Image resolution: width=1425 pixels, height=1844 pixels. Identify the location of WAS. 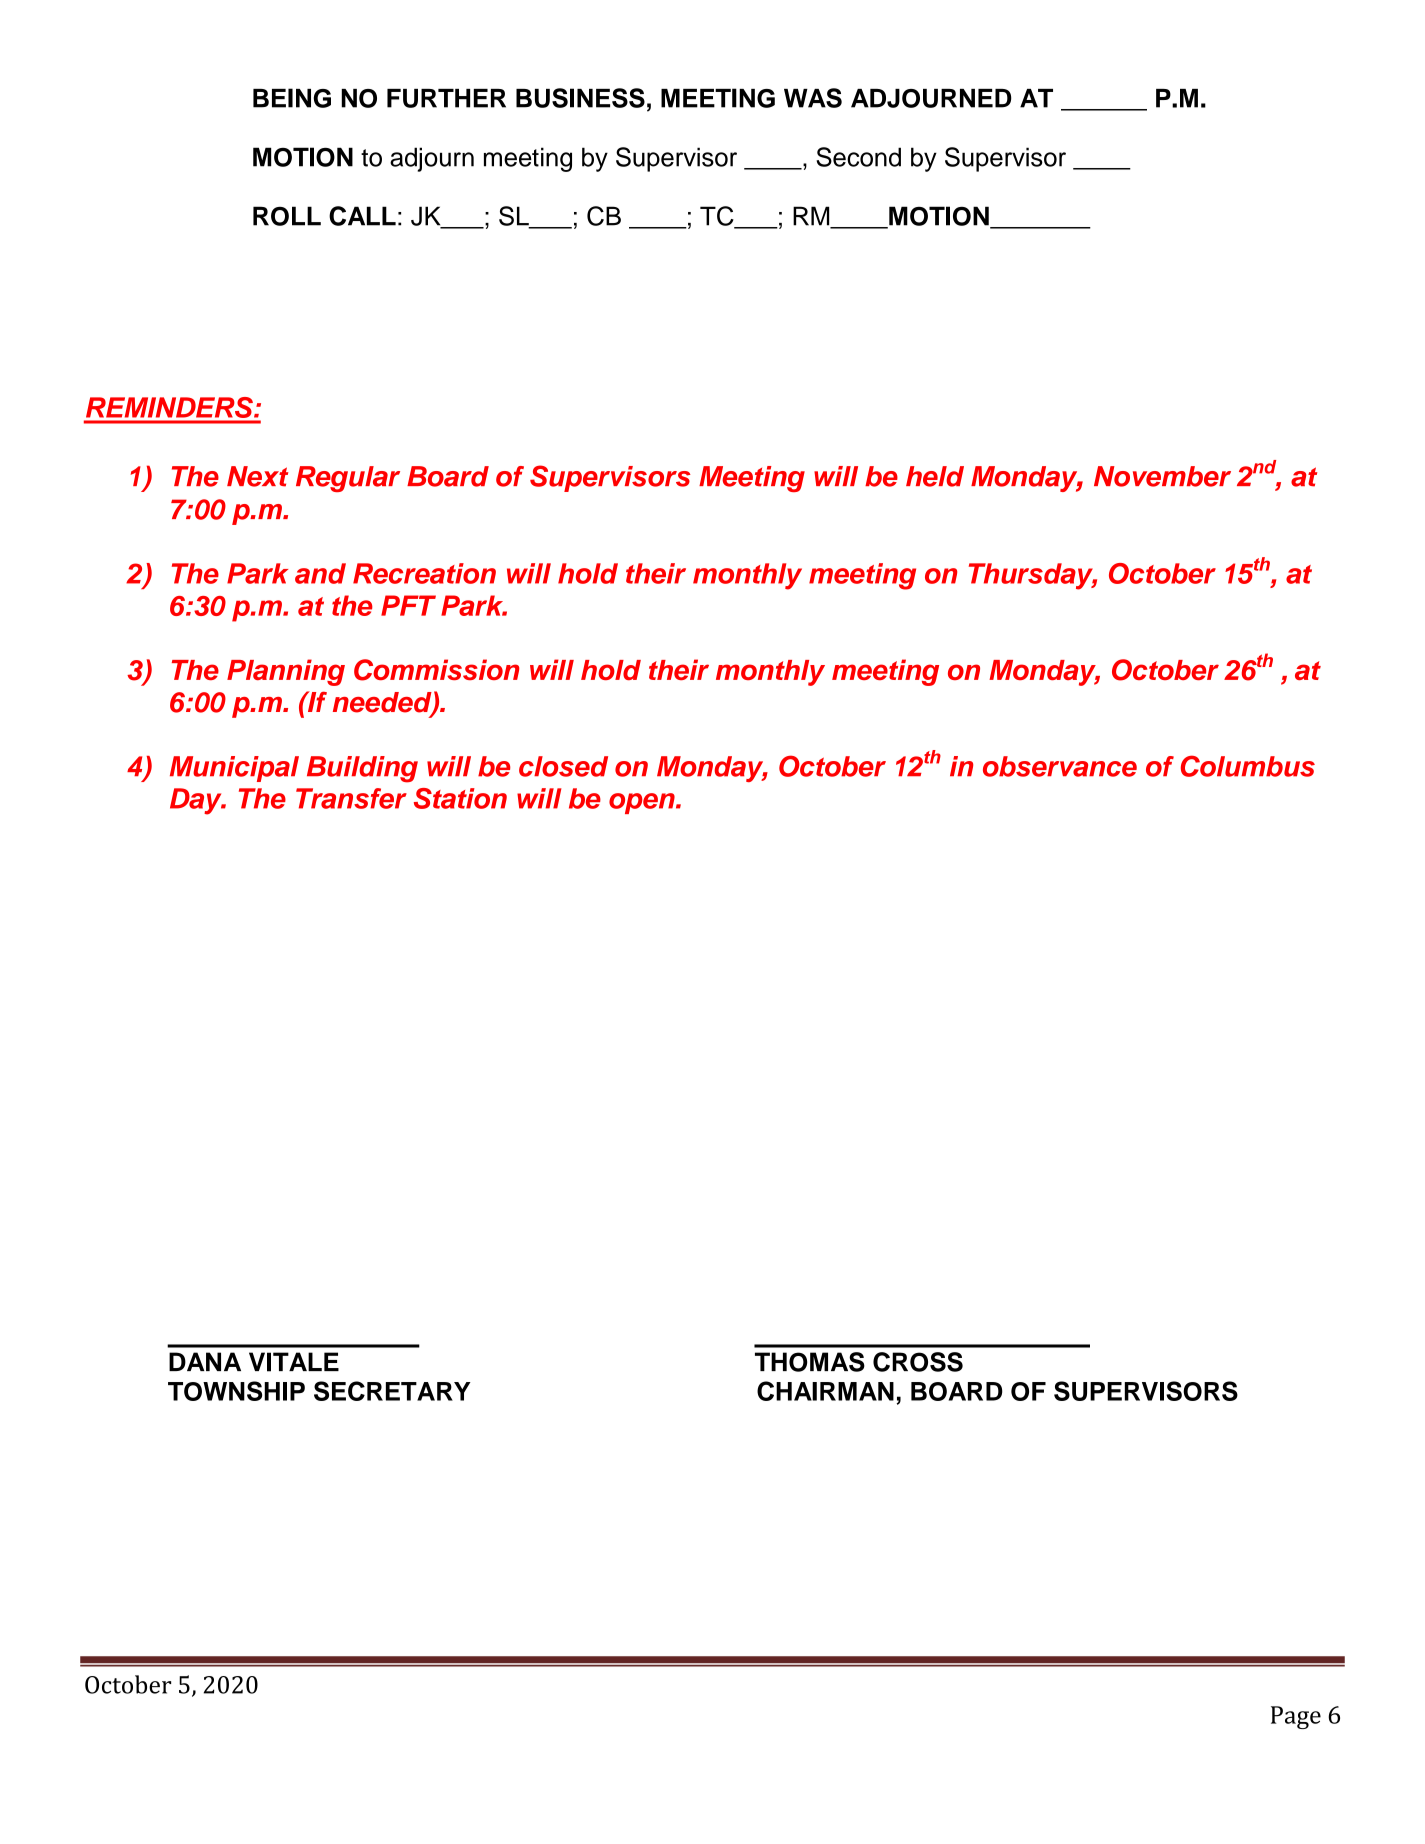
(813, 98).
